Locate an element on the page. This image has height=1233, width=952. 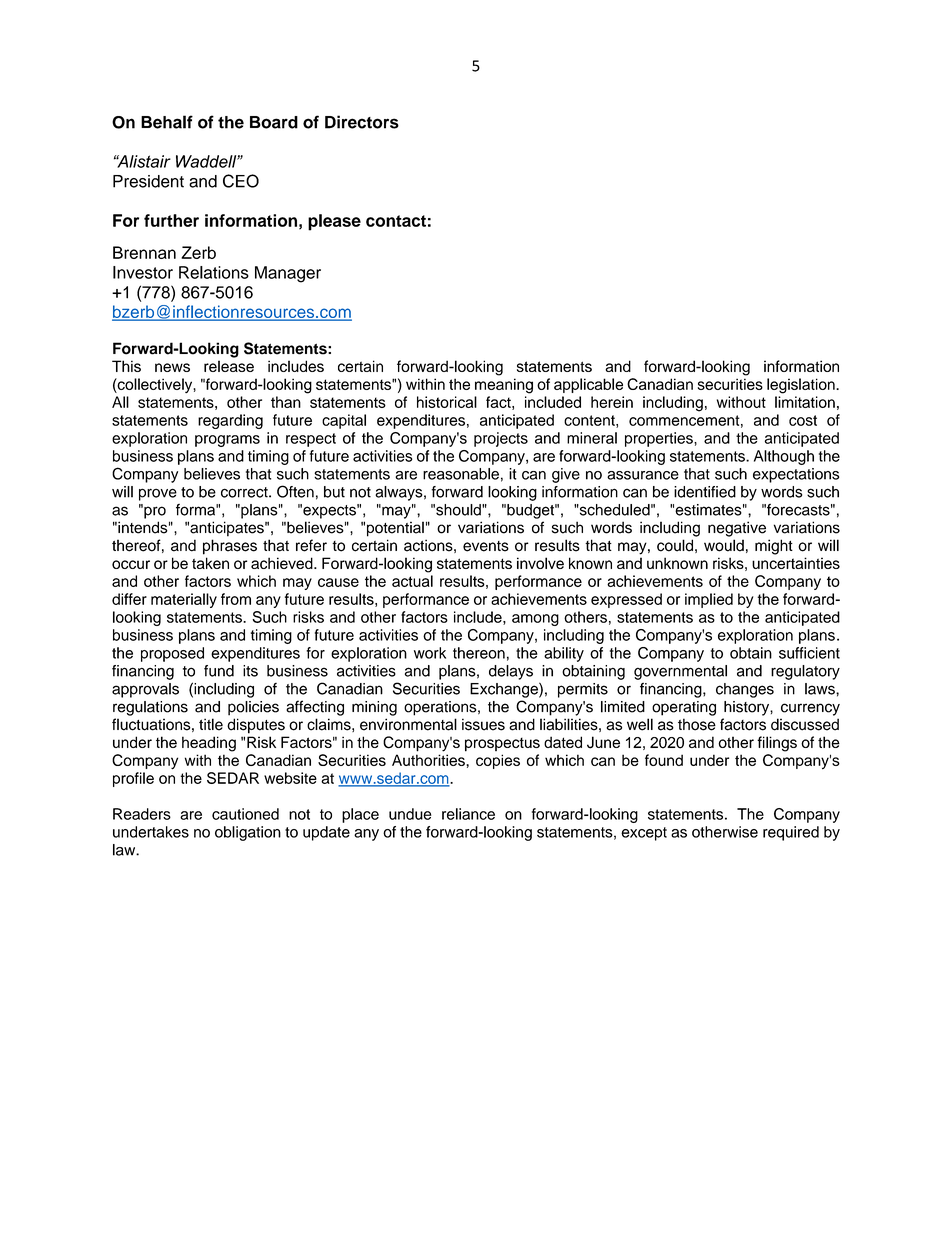
required is located at coordinates (791, 833).
